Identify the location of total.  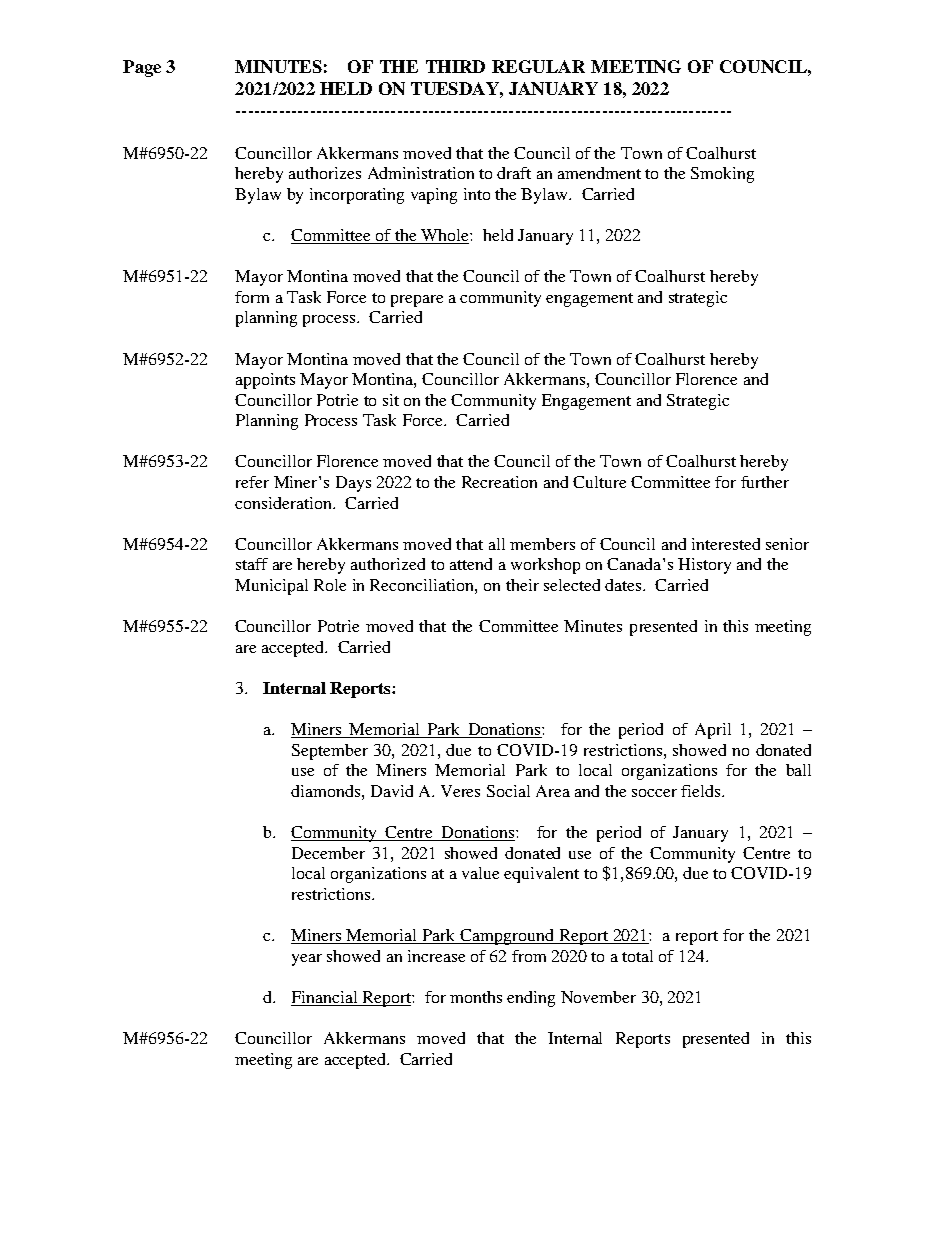
(637, 956).
